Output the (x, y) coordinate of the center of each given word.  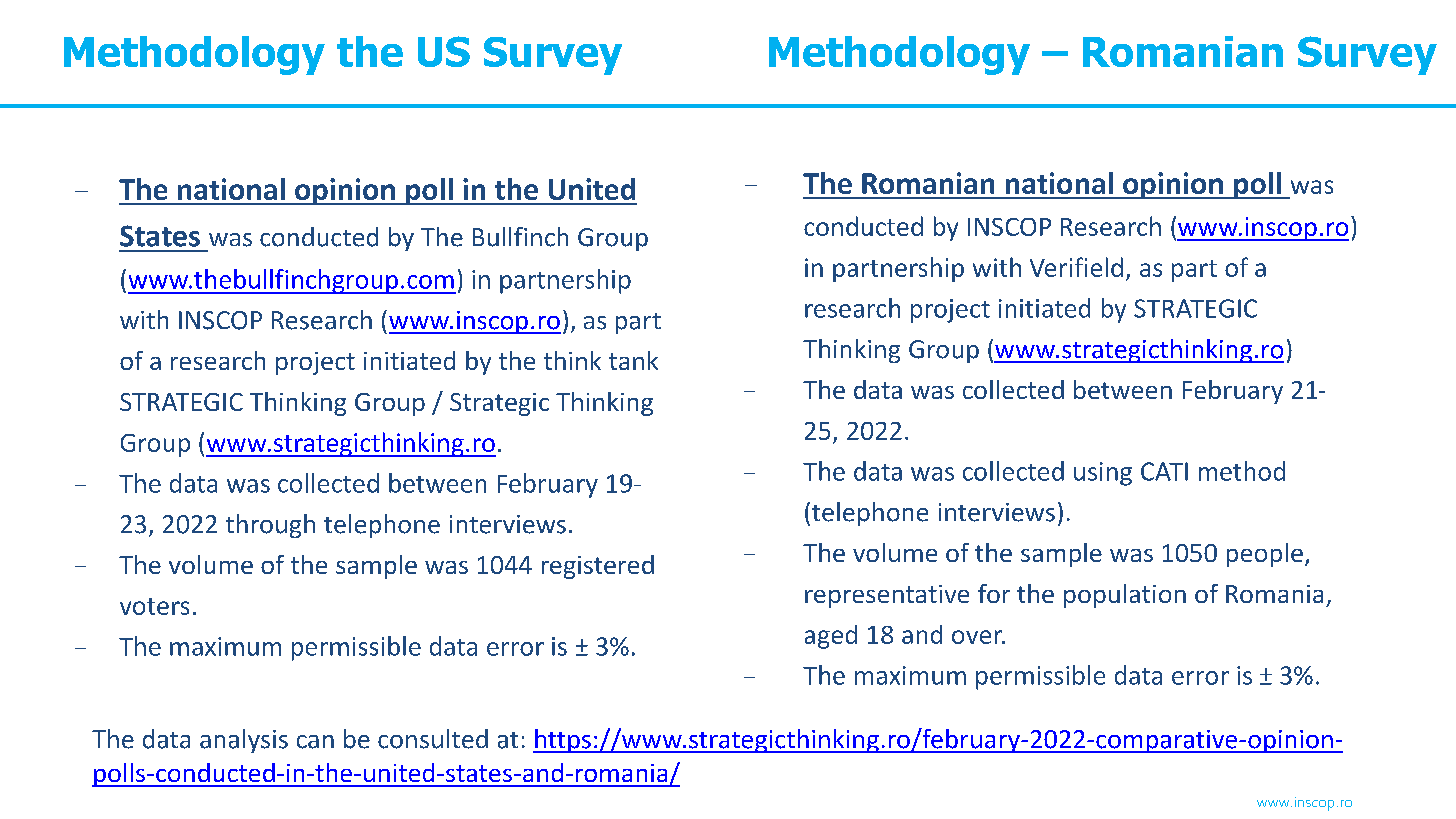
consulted (433, 739)
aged (831, 637)
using (1103, 474)
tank (633, 360)
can (315, 742)
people (1265, 555)
